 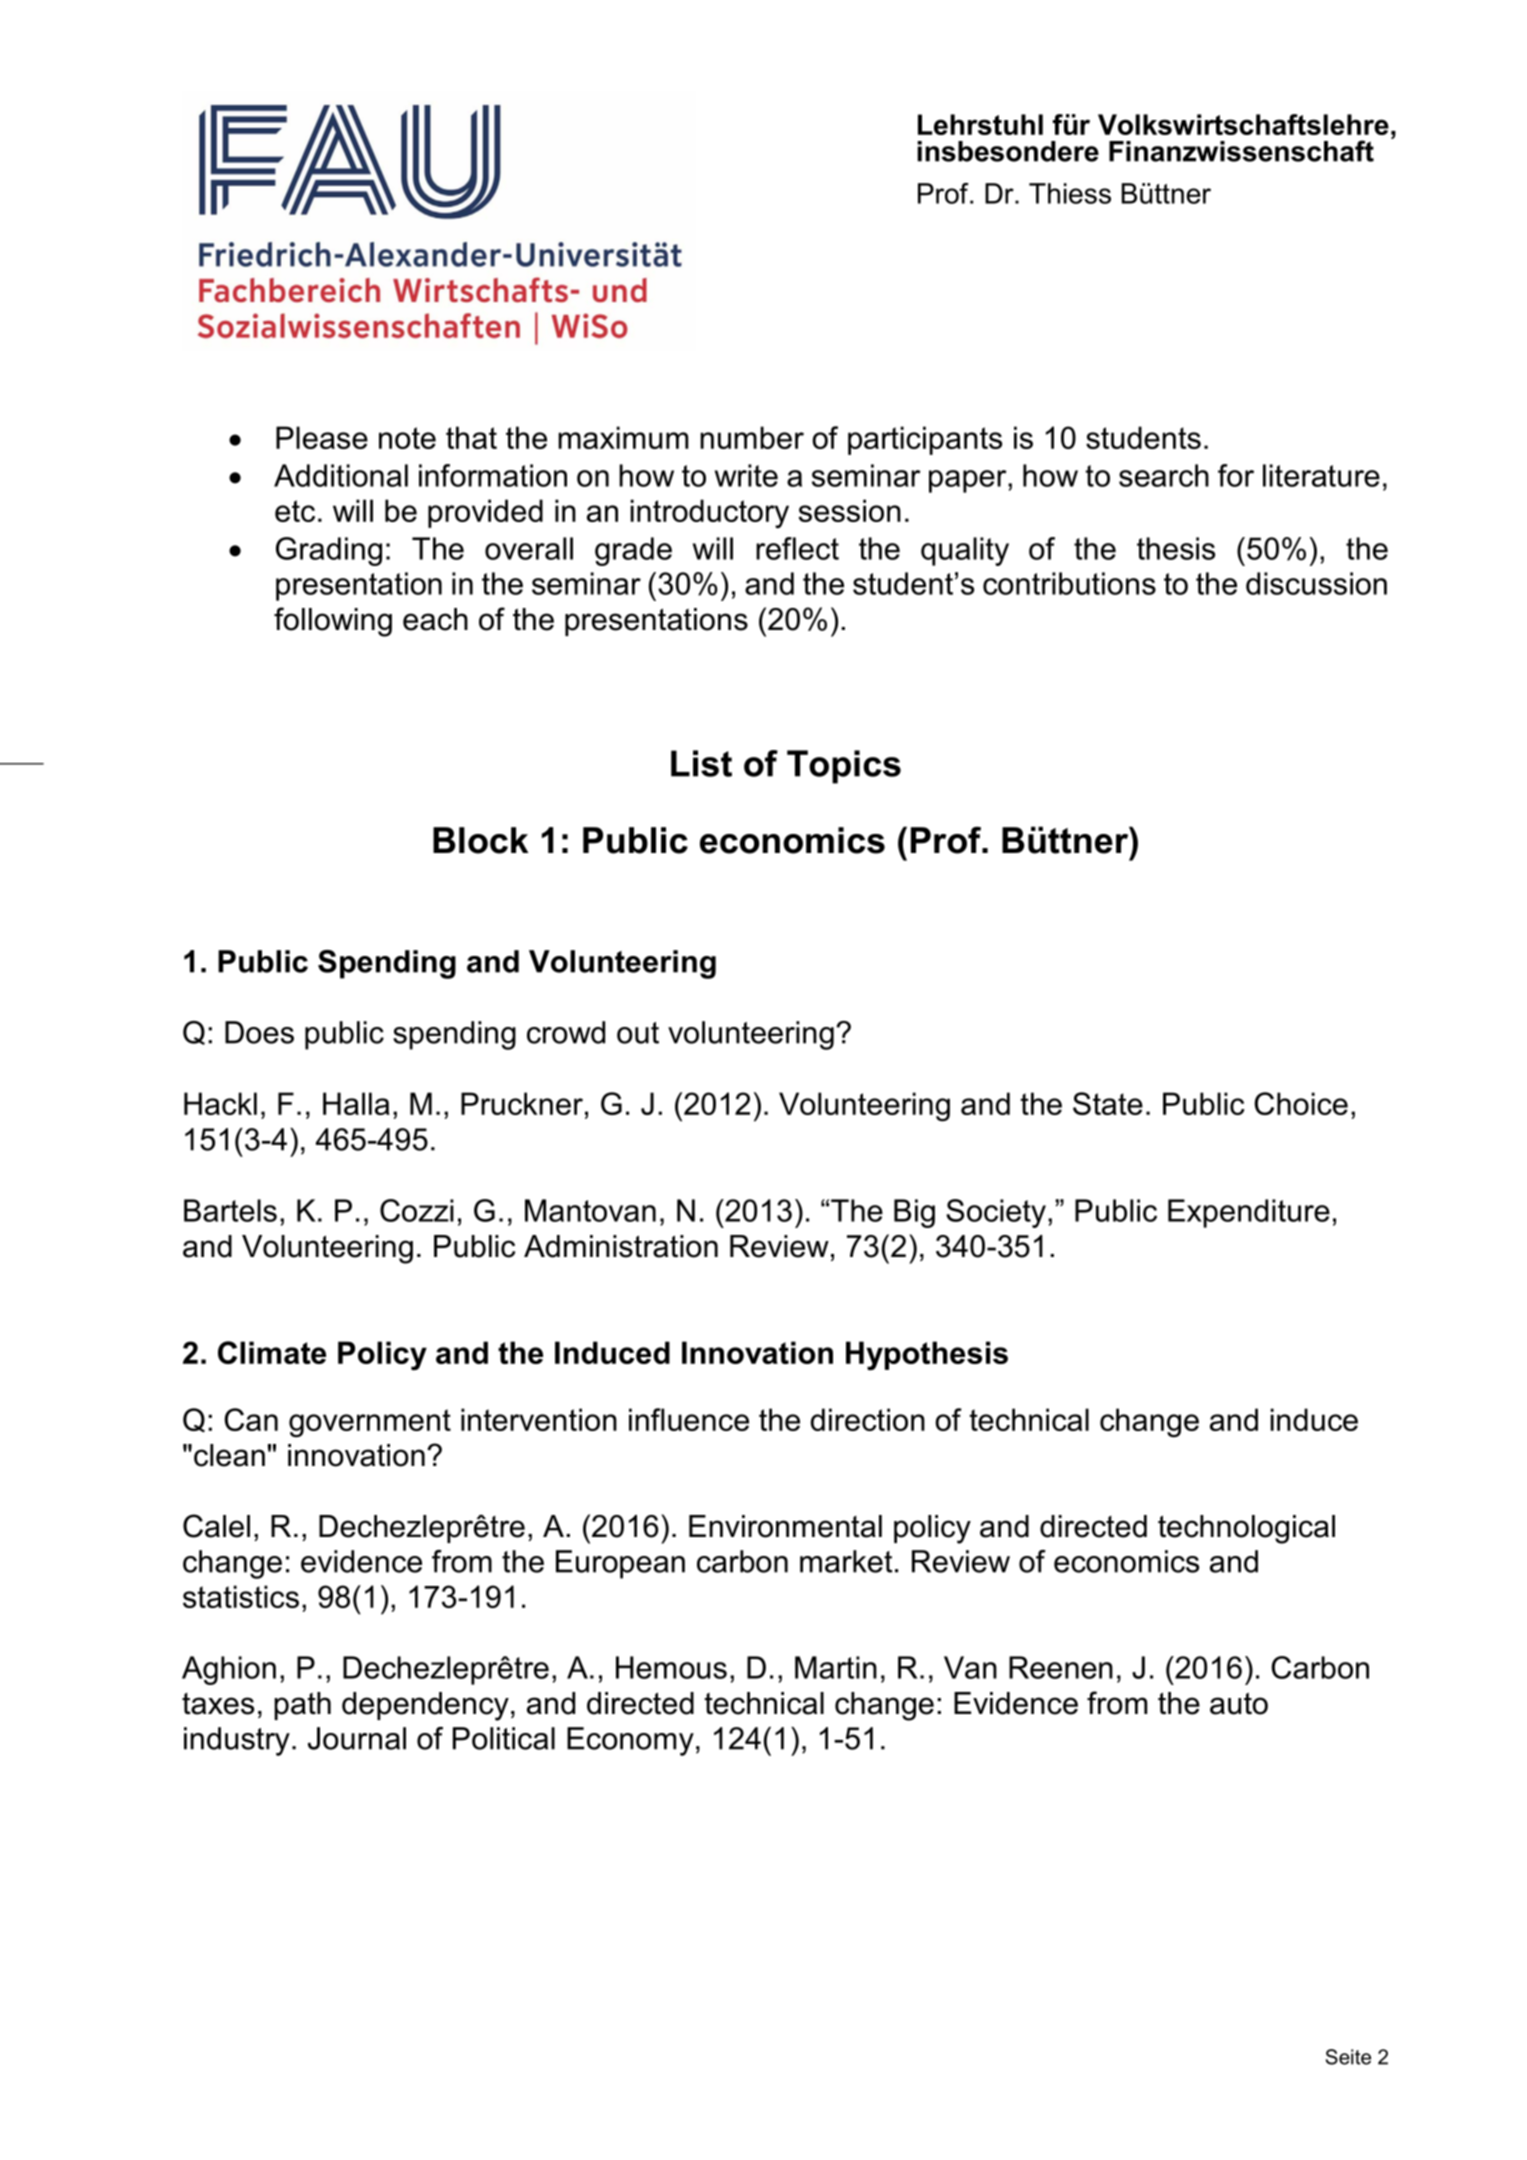 I want to click on auto, so click(x=1239, y=1703).
